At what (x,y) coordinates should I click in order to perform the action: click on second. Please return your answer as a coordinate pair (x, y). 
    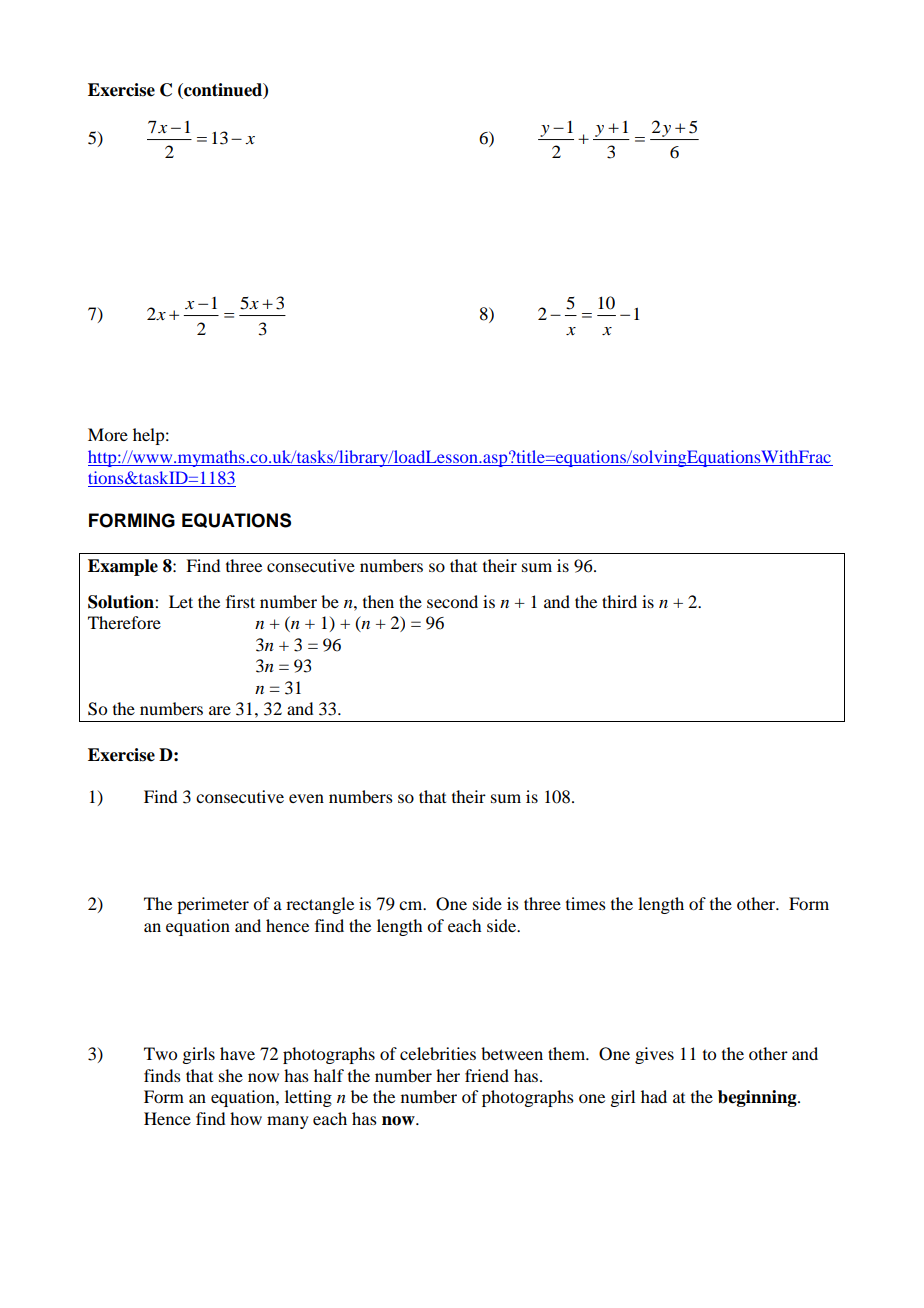
    Looking at the image, I should click on (452, 601).
